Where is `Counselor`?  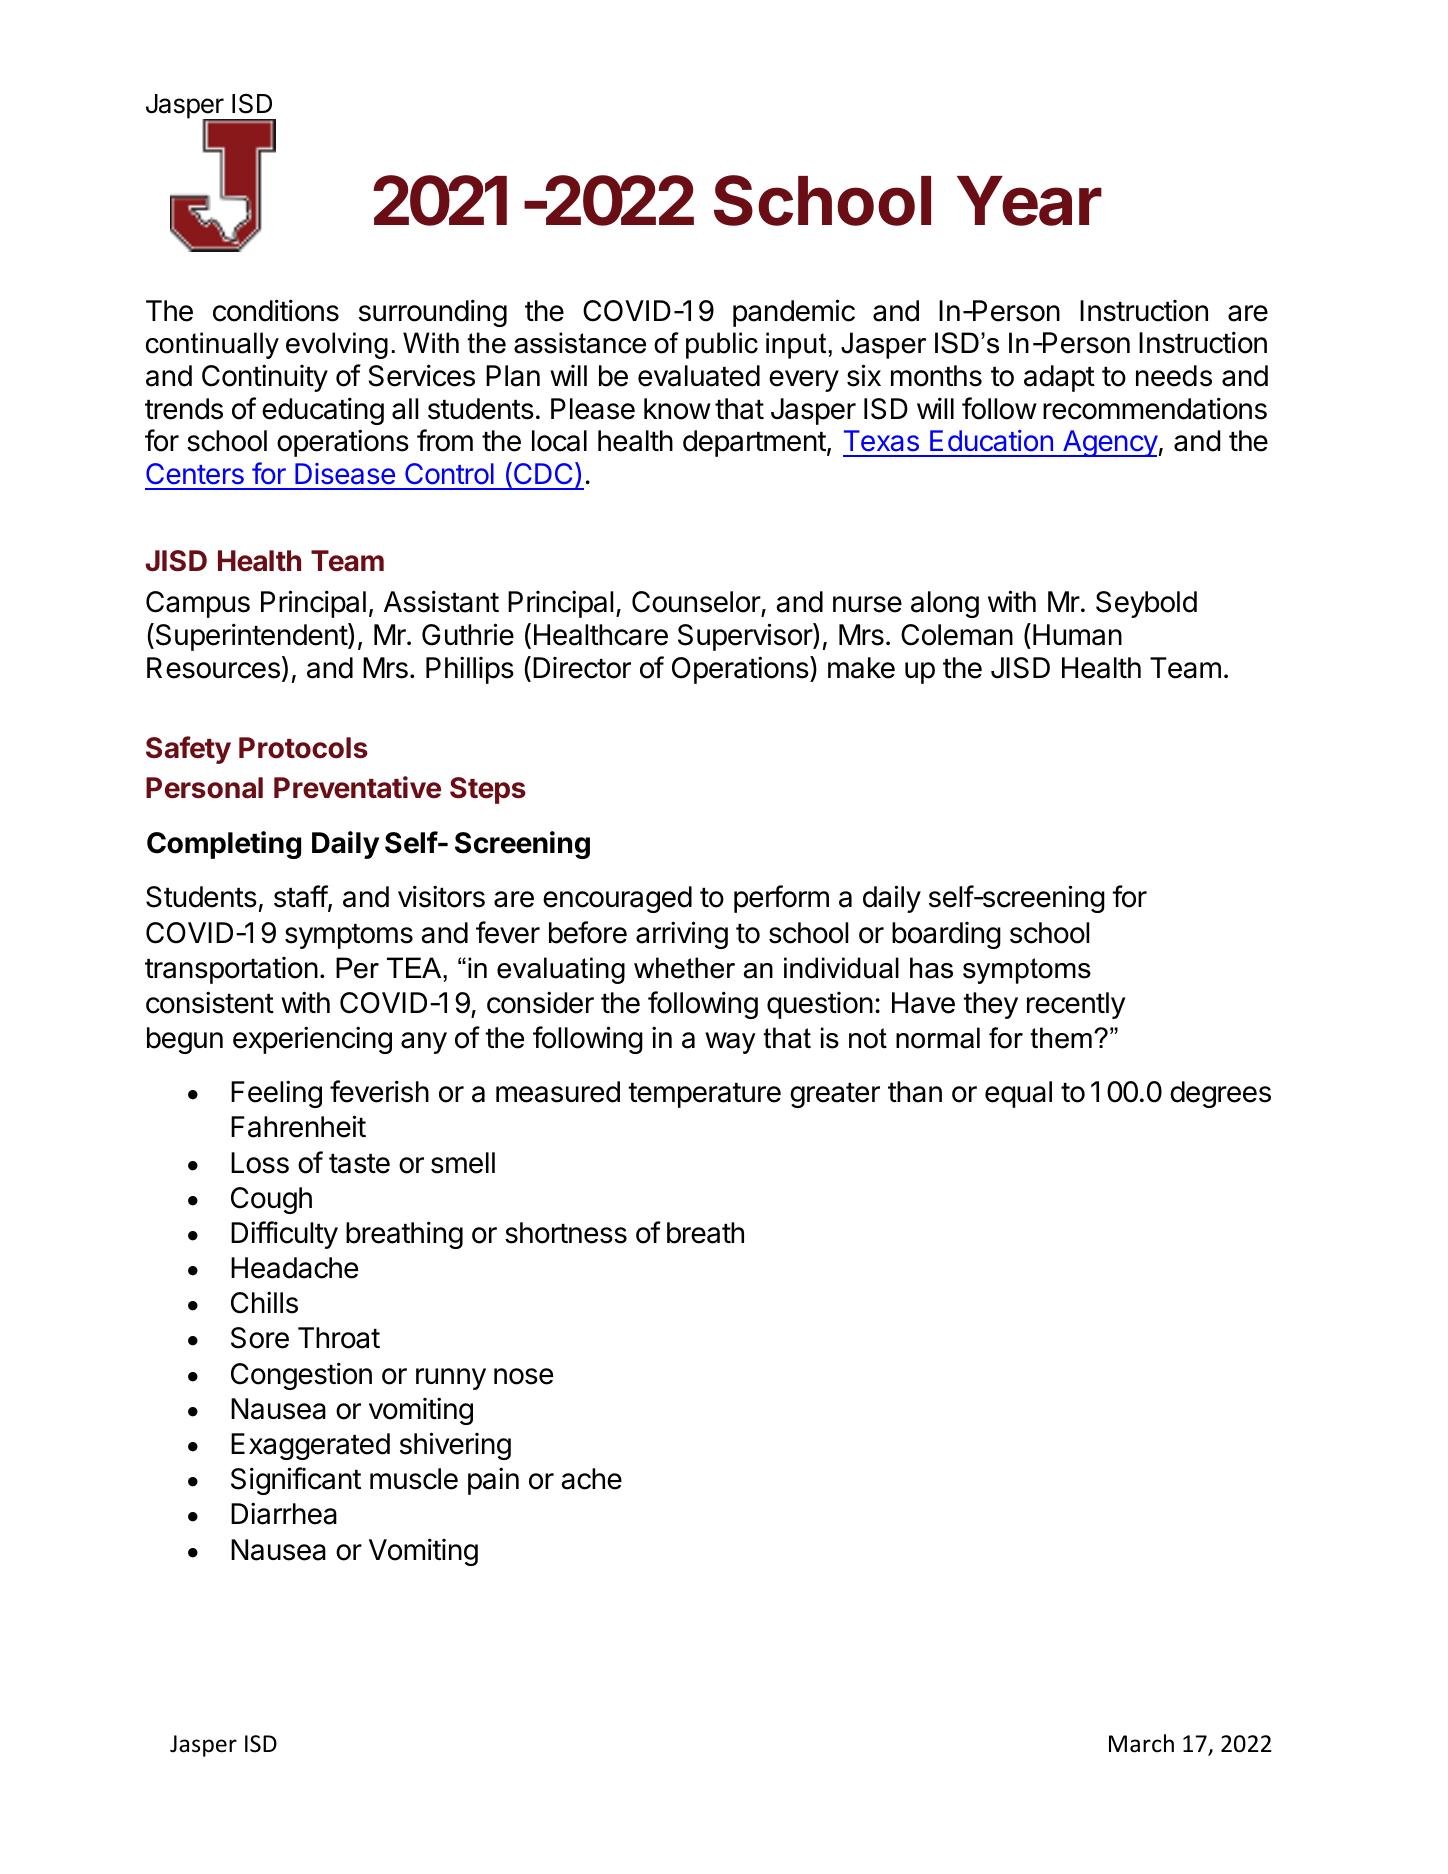 Counselor is located at coordinates (697, 603).
